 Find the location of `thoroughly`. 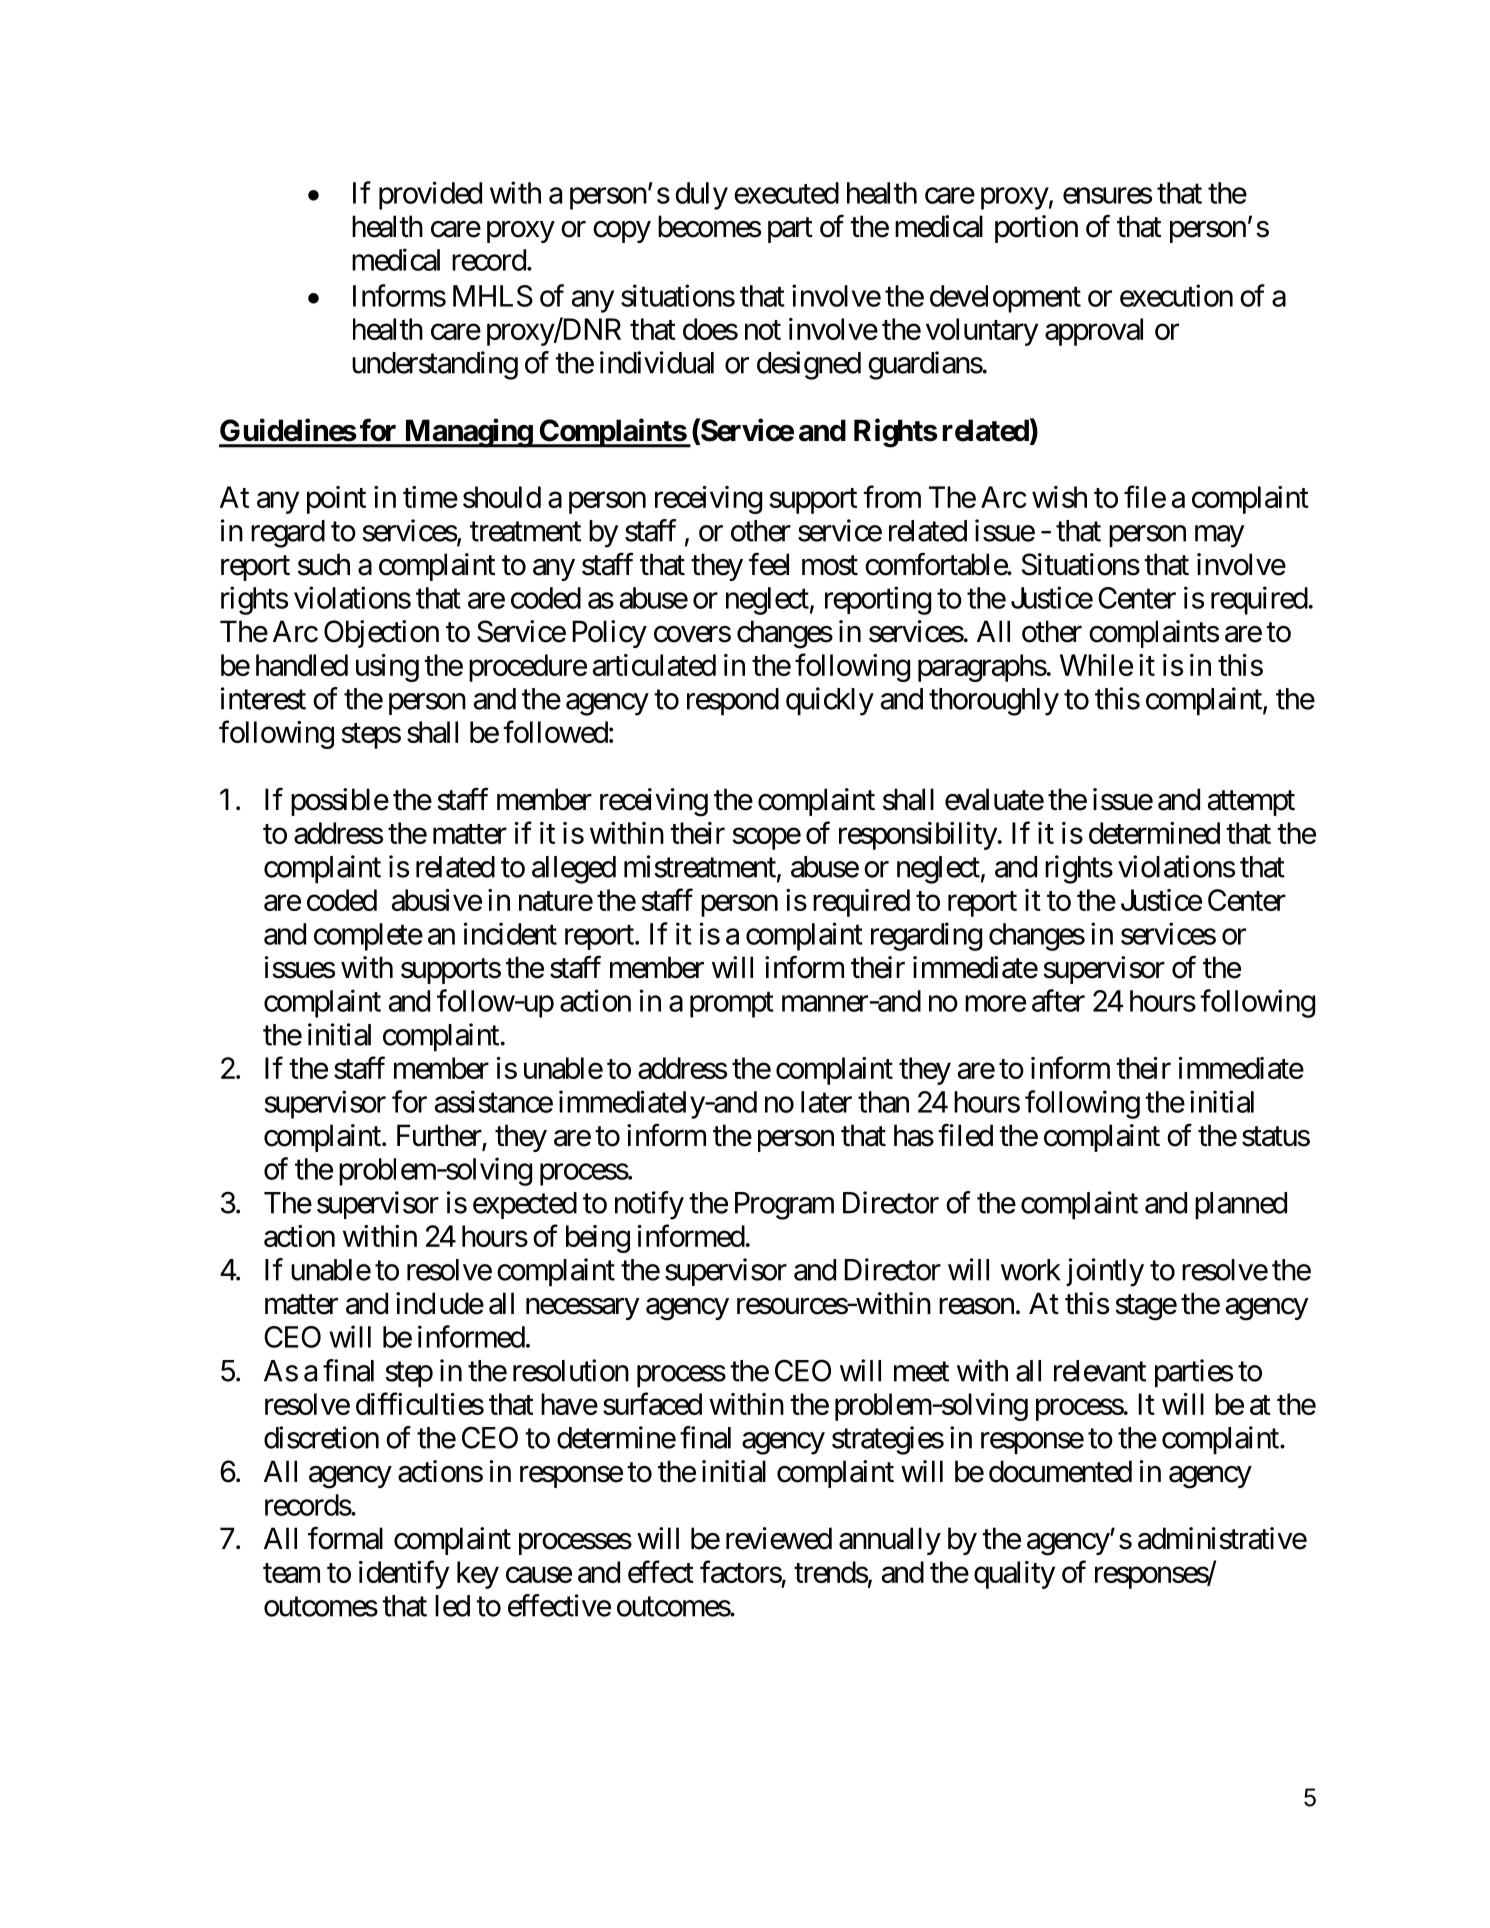

thoroughly is located at coordinates (994, 702).
